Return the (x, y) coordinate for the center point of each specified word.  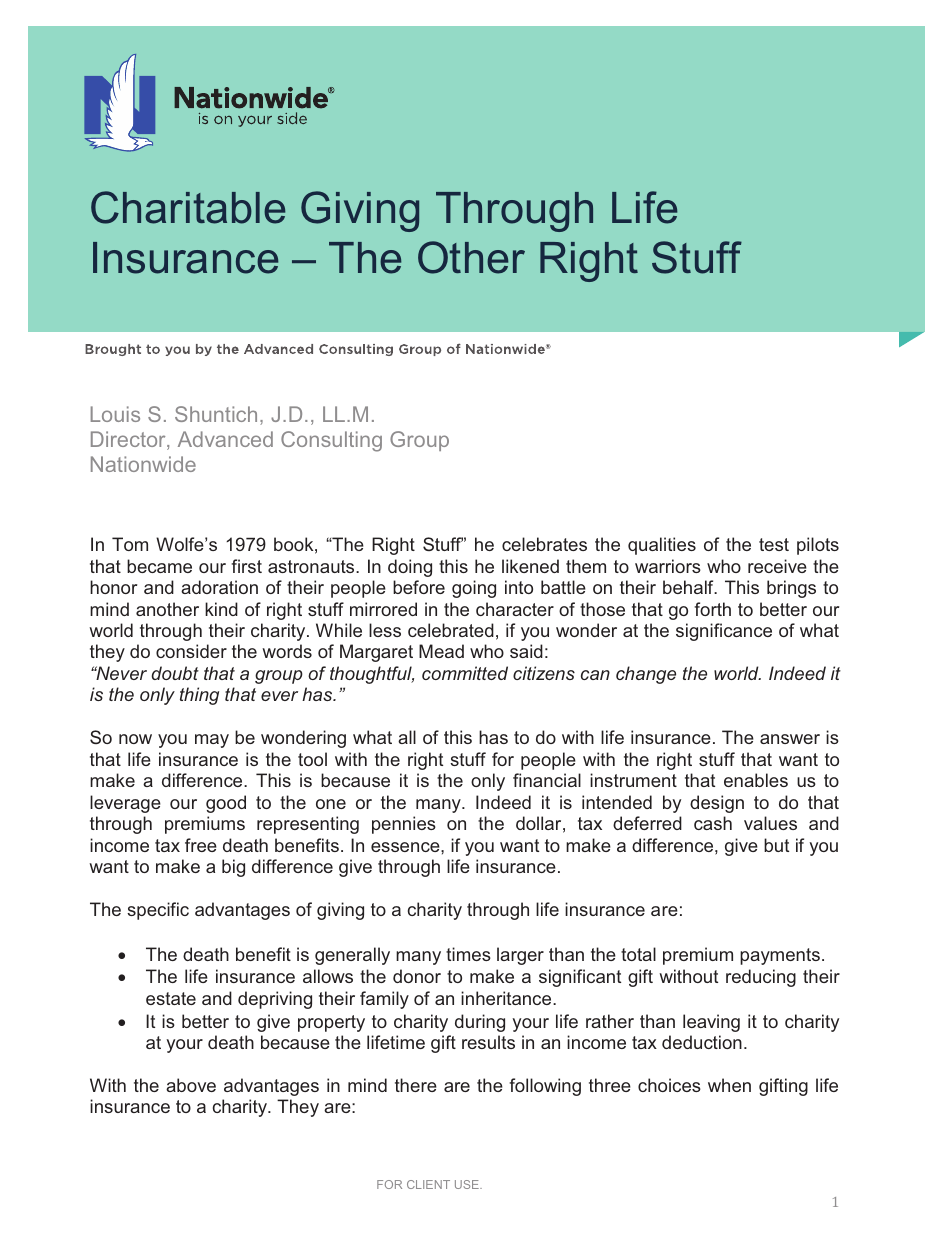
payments (780, 956)
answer (790, 739)
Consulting (331, 441)
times (468, 954)
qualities (662, 546)
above (191, 1085)
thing (199, 696)
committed (465, 673)
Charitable (188, 207)
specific (158, 911)
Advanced (225, 439)
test (774, 544)
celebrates (544, 544)
